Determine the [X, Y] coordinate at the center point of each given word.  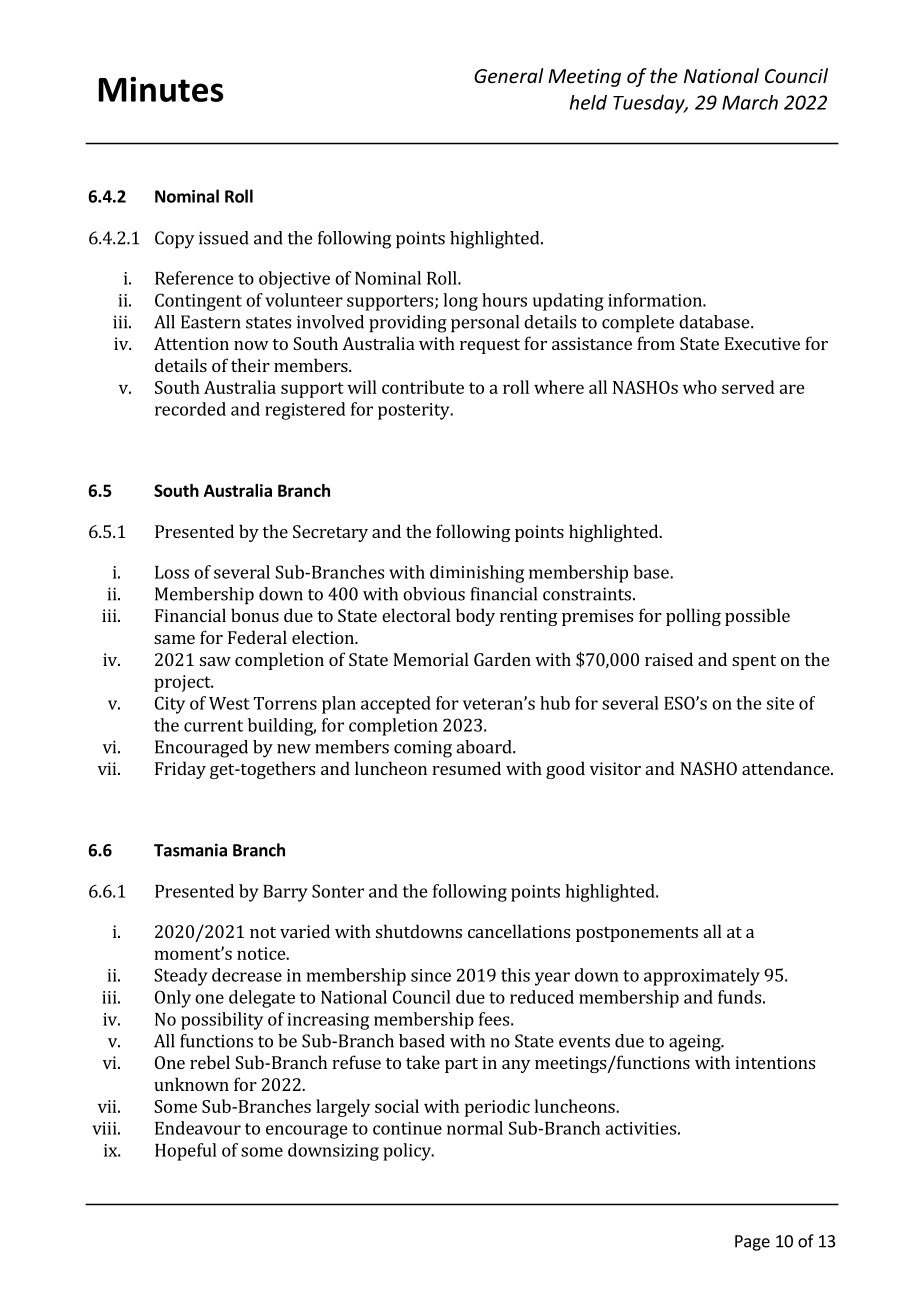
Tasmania [190, 850]
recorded [190, 409]
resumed [466, 768]
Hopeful [186, 1152]
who [700, 387]
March [750, 102]
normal [475, 1128]
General [508, 75]
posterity [415, 411]
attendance [787, 768]
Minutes [161, 89]
